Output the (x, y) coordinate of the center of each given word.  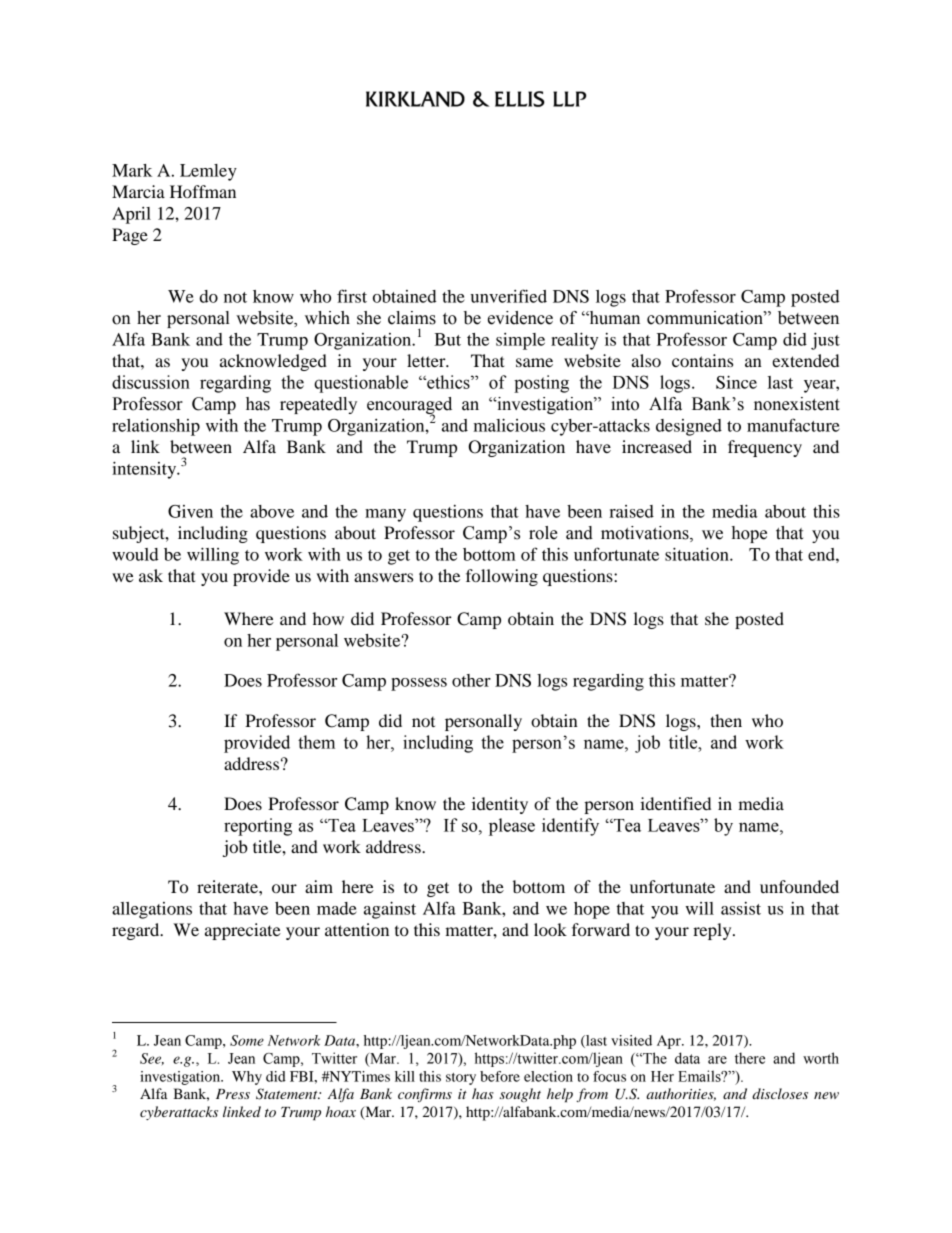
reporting (258, 827)
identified (675, 803)
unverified (509, 296)
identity (500, 805)
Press (233, 1094)
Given (190, 511)
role (543, 533)
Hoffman (203, 191)
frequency (765, 448)
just (825, 341)
